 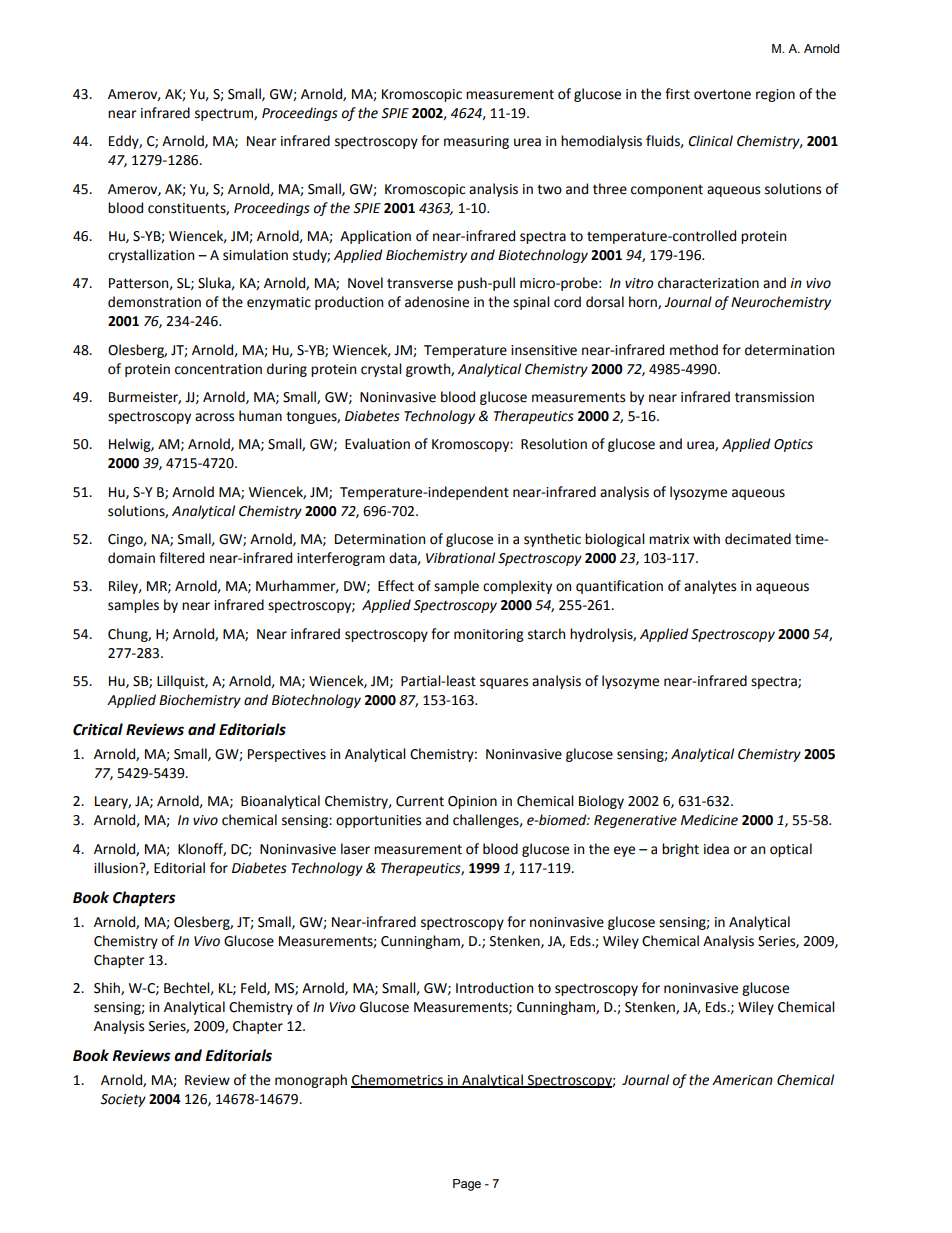 What do you see at coordinates (123, 1100) in the image?
I see `Society` at bounding box center [123, 1100].
